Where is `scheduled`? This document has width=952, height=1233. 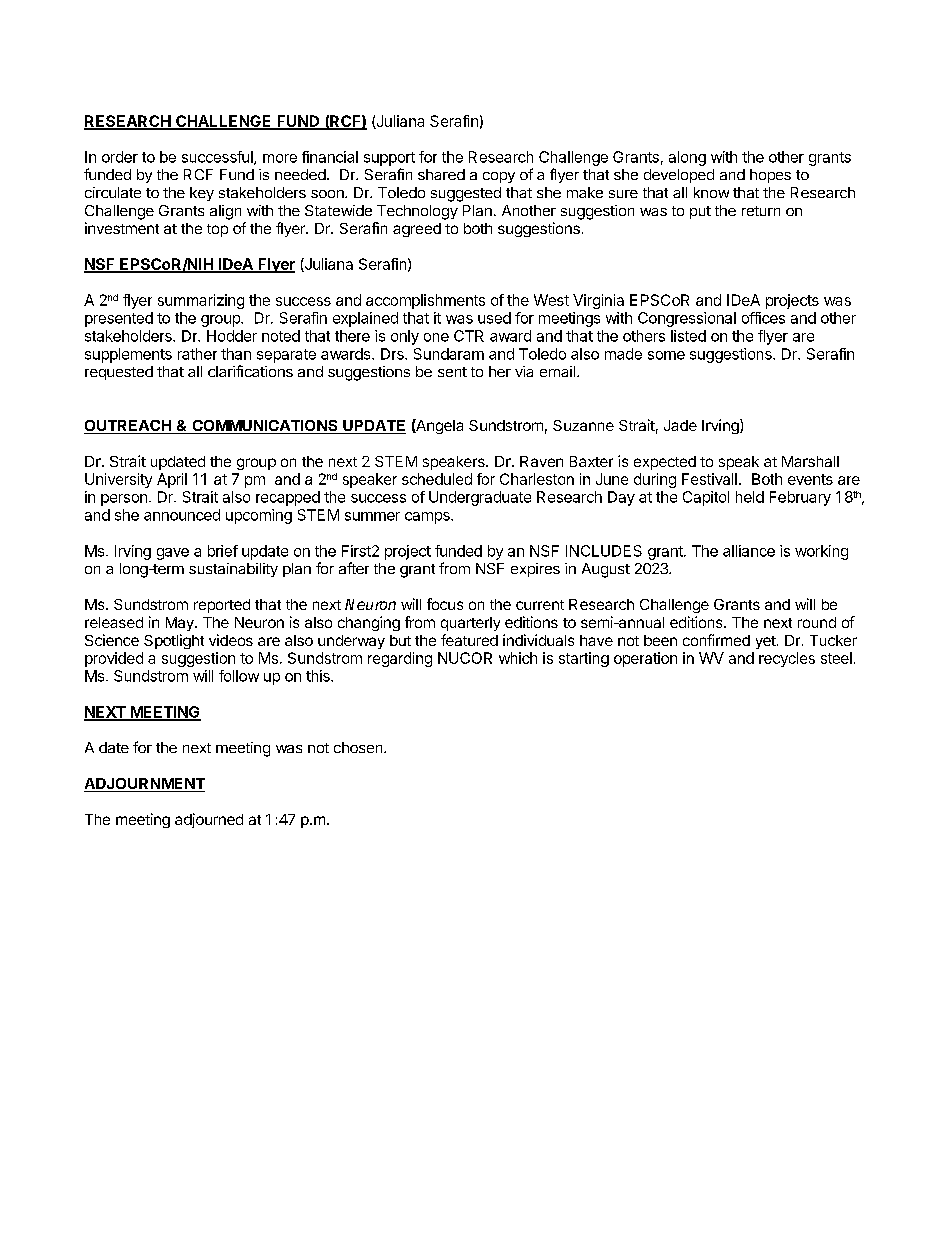 scheduled is located at coordinates (437, 479).
